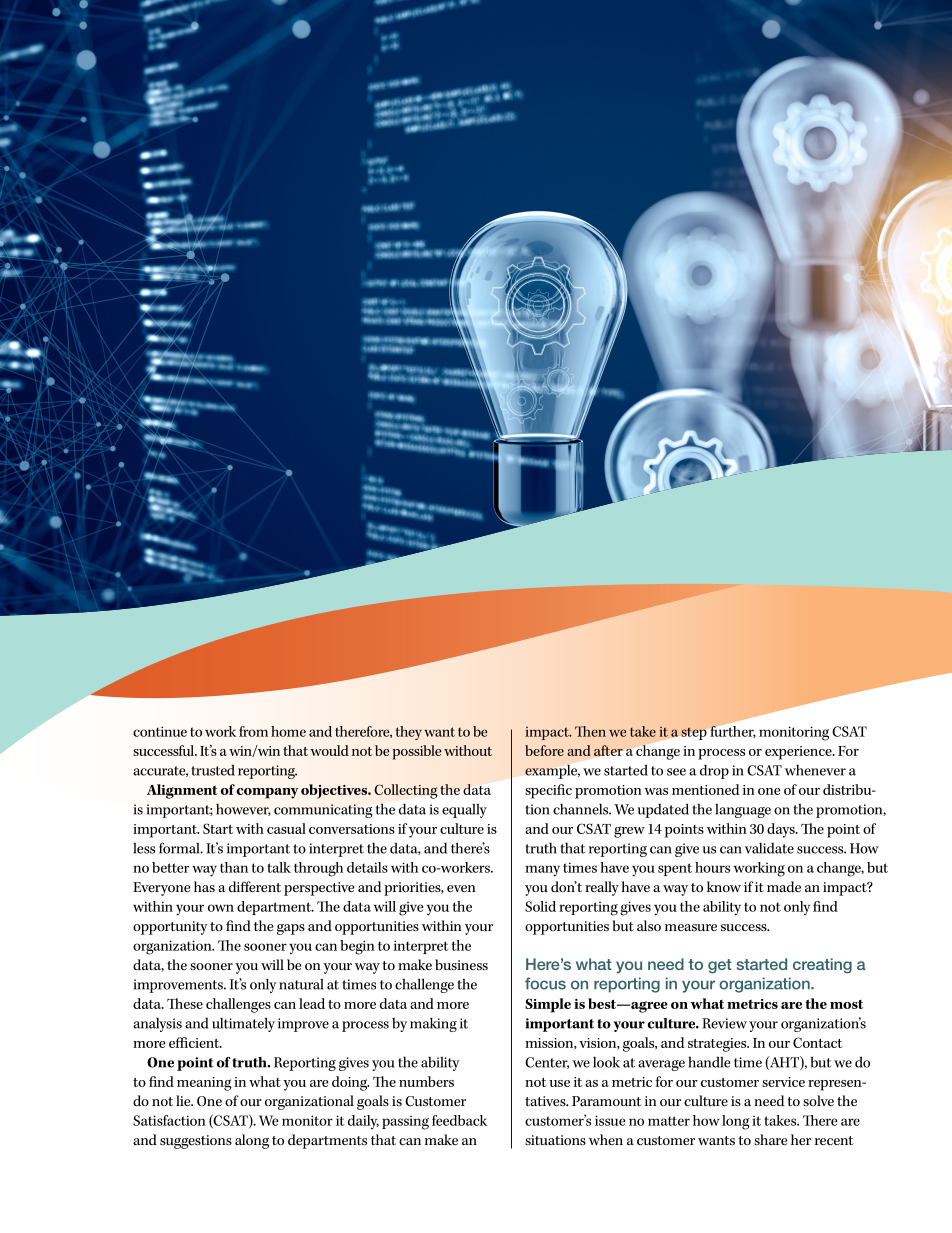 The image size is (952, 1233). I want to click on than, so click(234, 867).
